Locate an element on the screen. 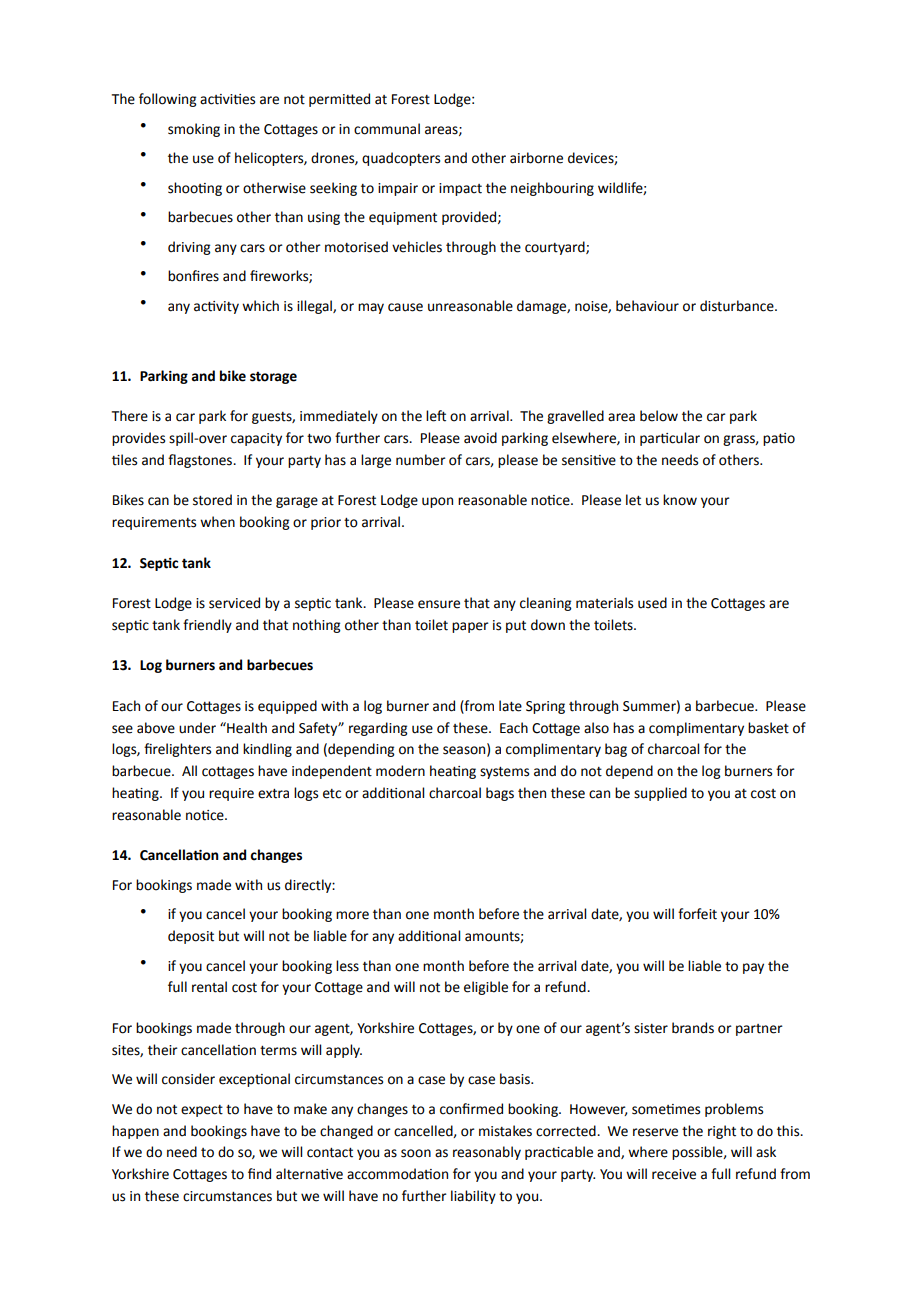 The image size is (924, 1308). used is located at coordinates (652, 603).
